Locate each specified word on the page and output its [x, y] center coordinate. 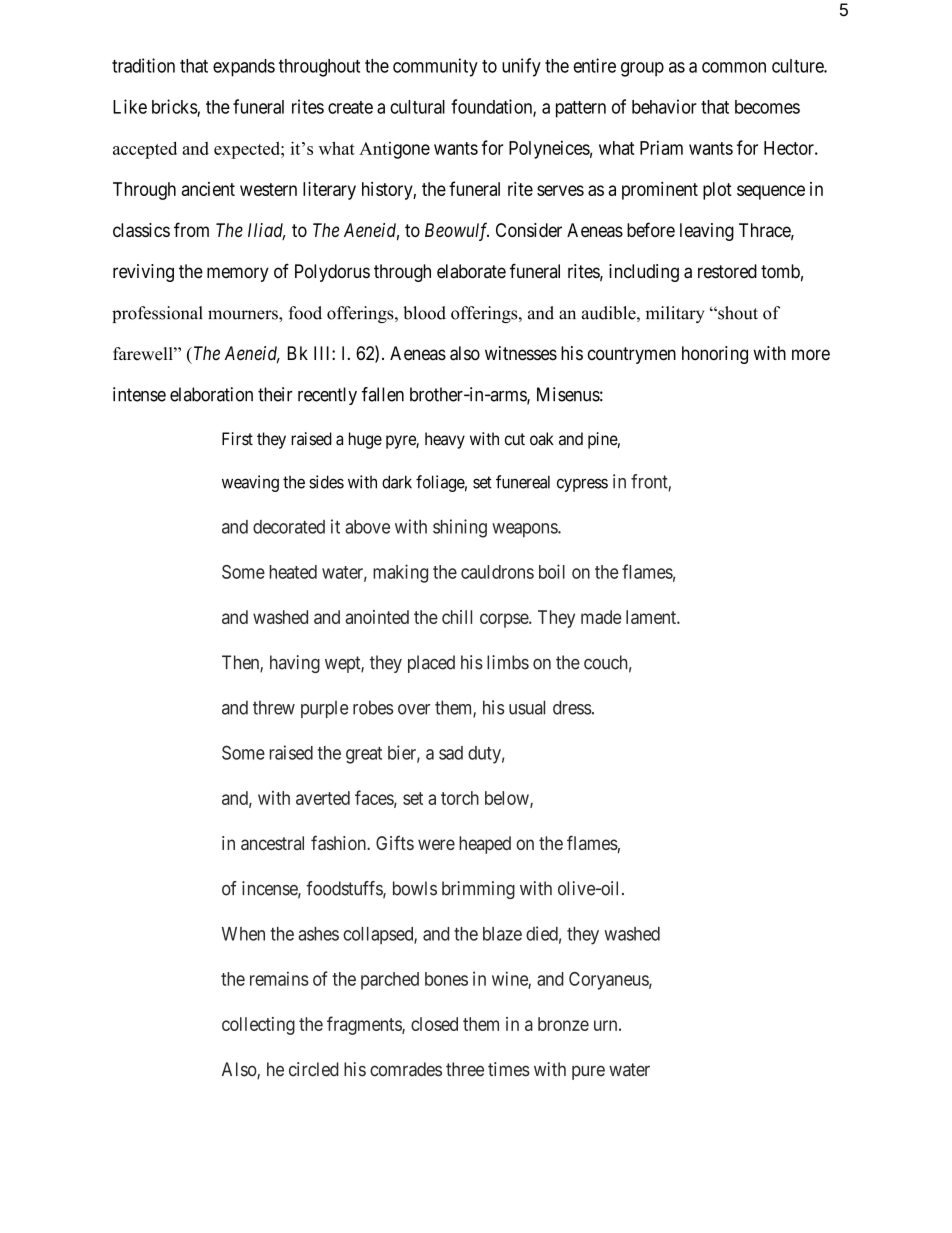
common [734, 67]
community [435, 67]
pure [588, 1072]
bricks [175, 107]
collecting [258, 1026]
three [465, 1069]
